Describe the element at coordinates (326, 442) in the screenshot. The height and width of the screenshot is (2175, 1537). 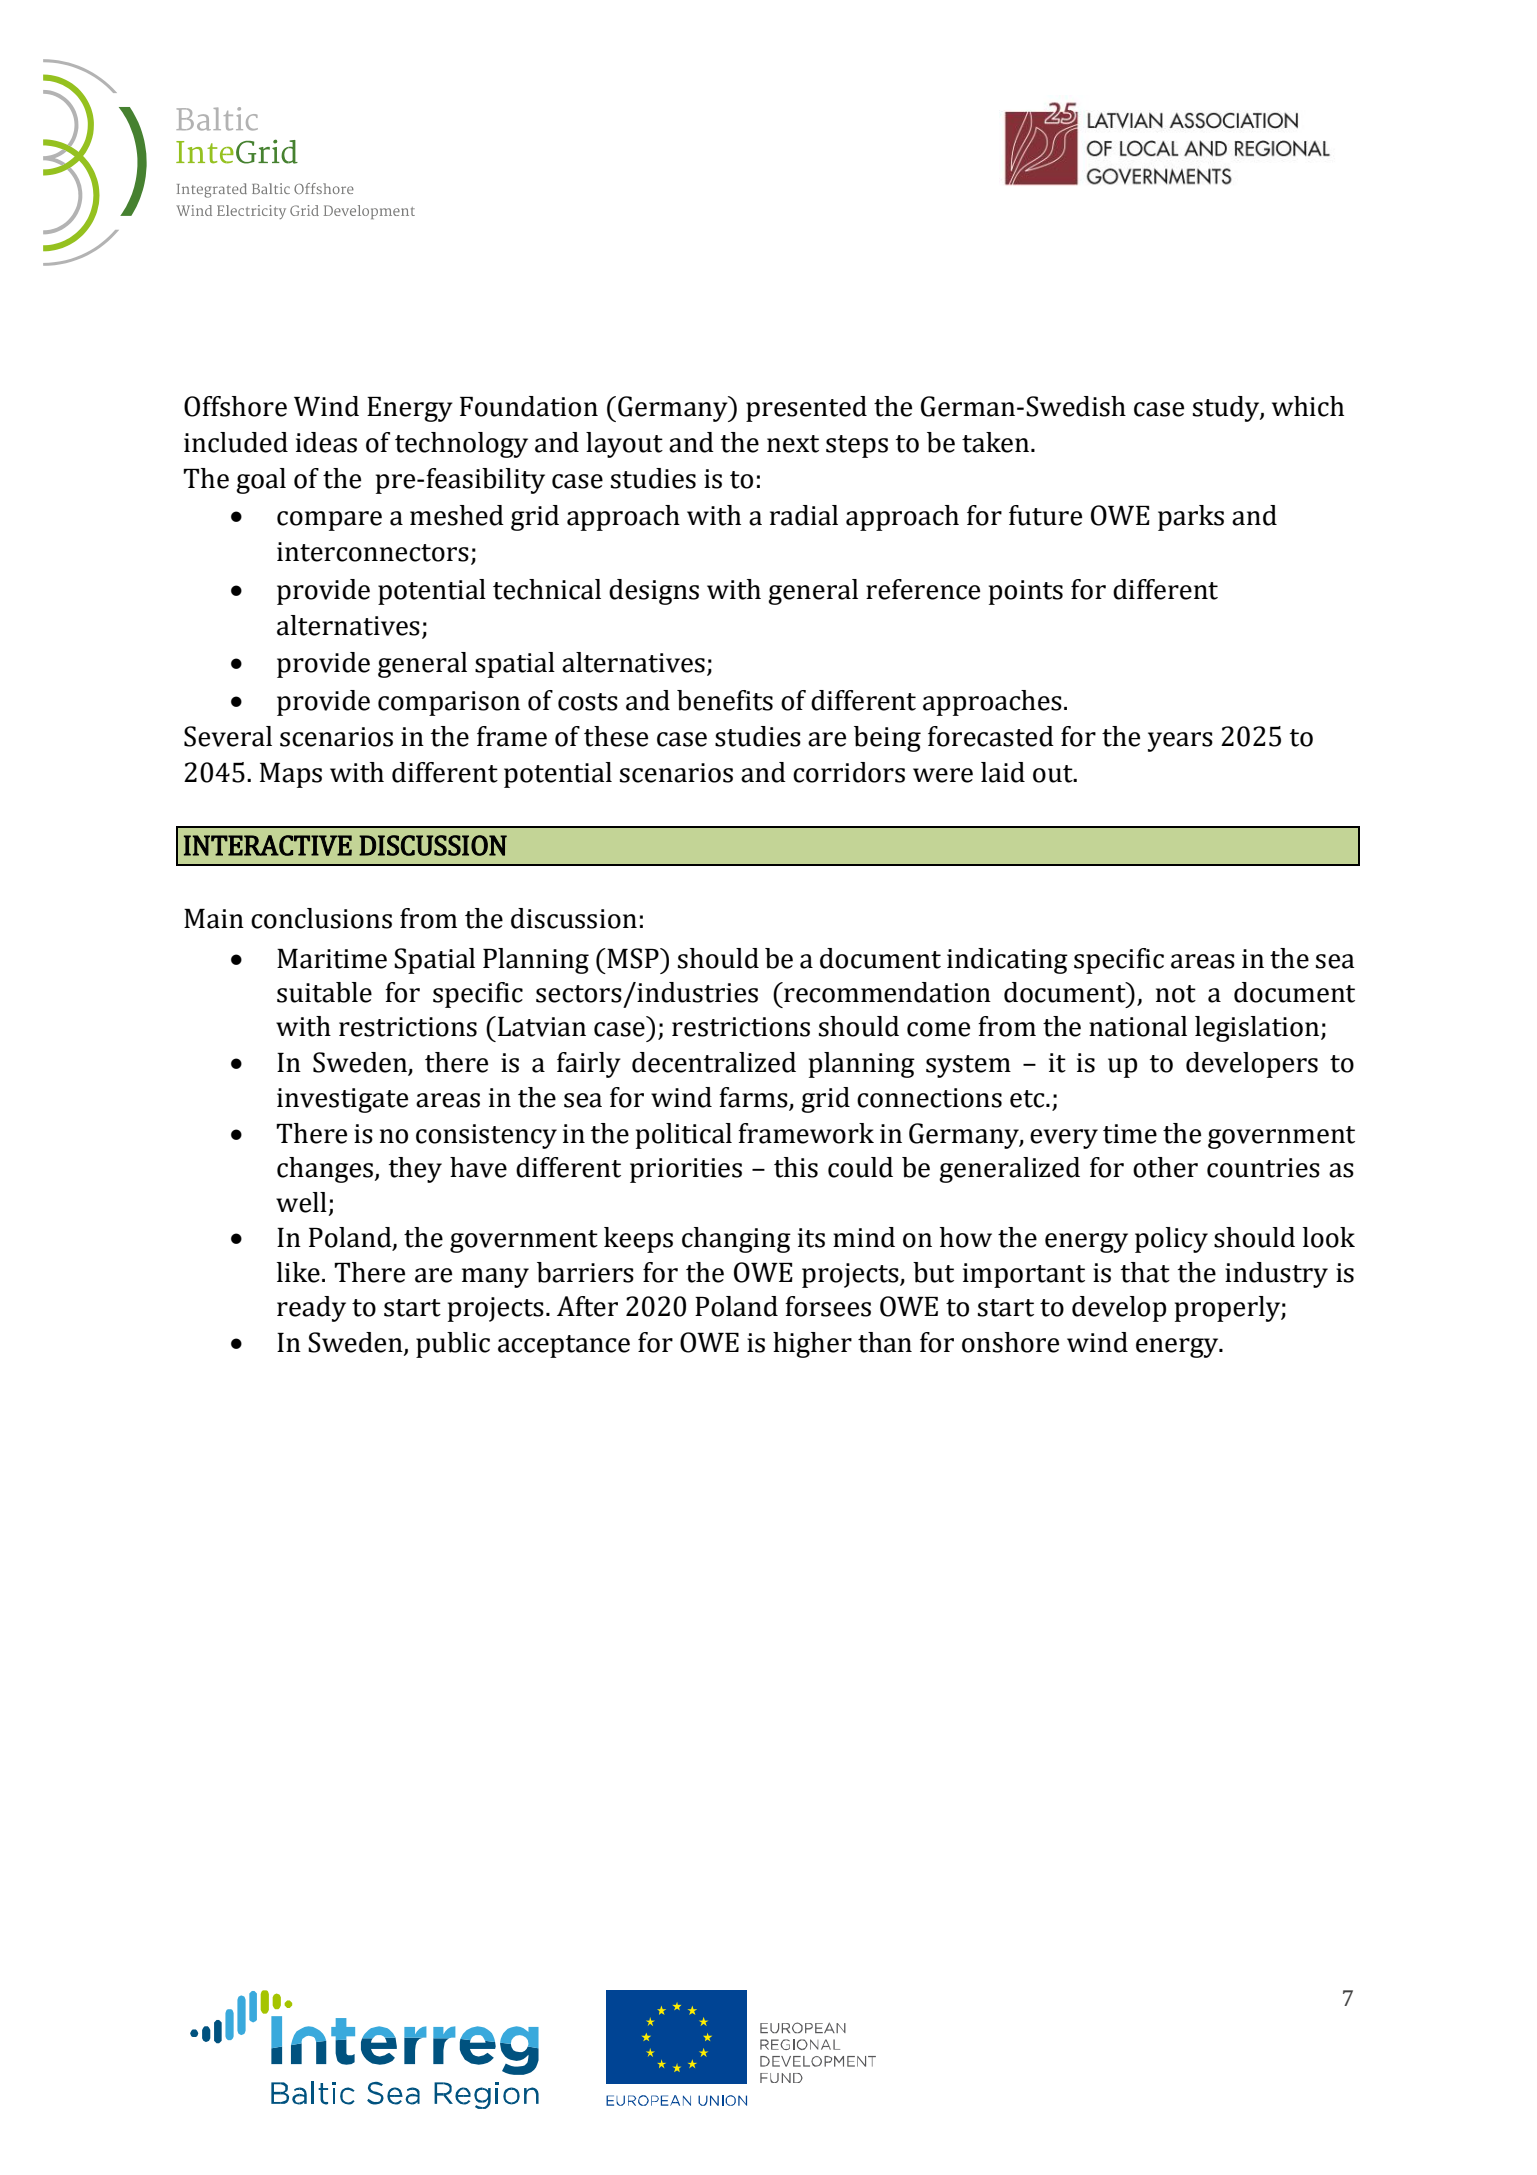
I see `ideas` at that location.
